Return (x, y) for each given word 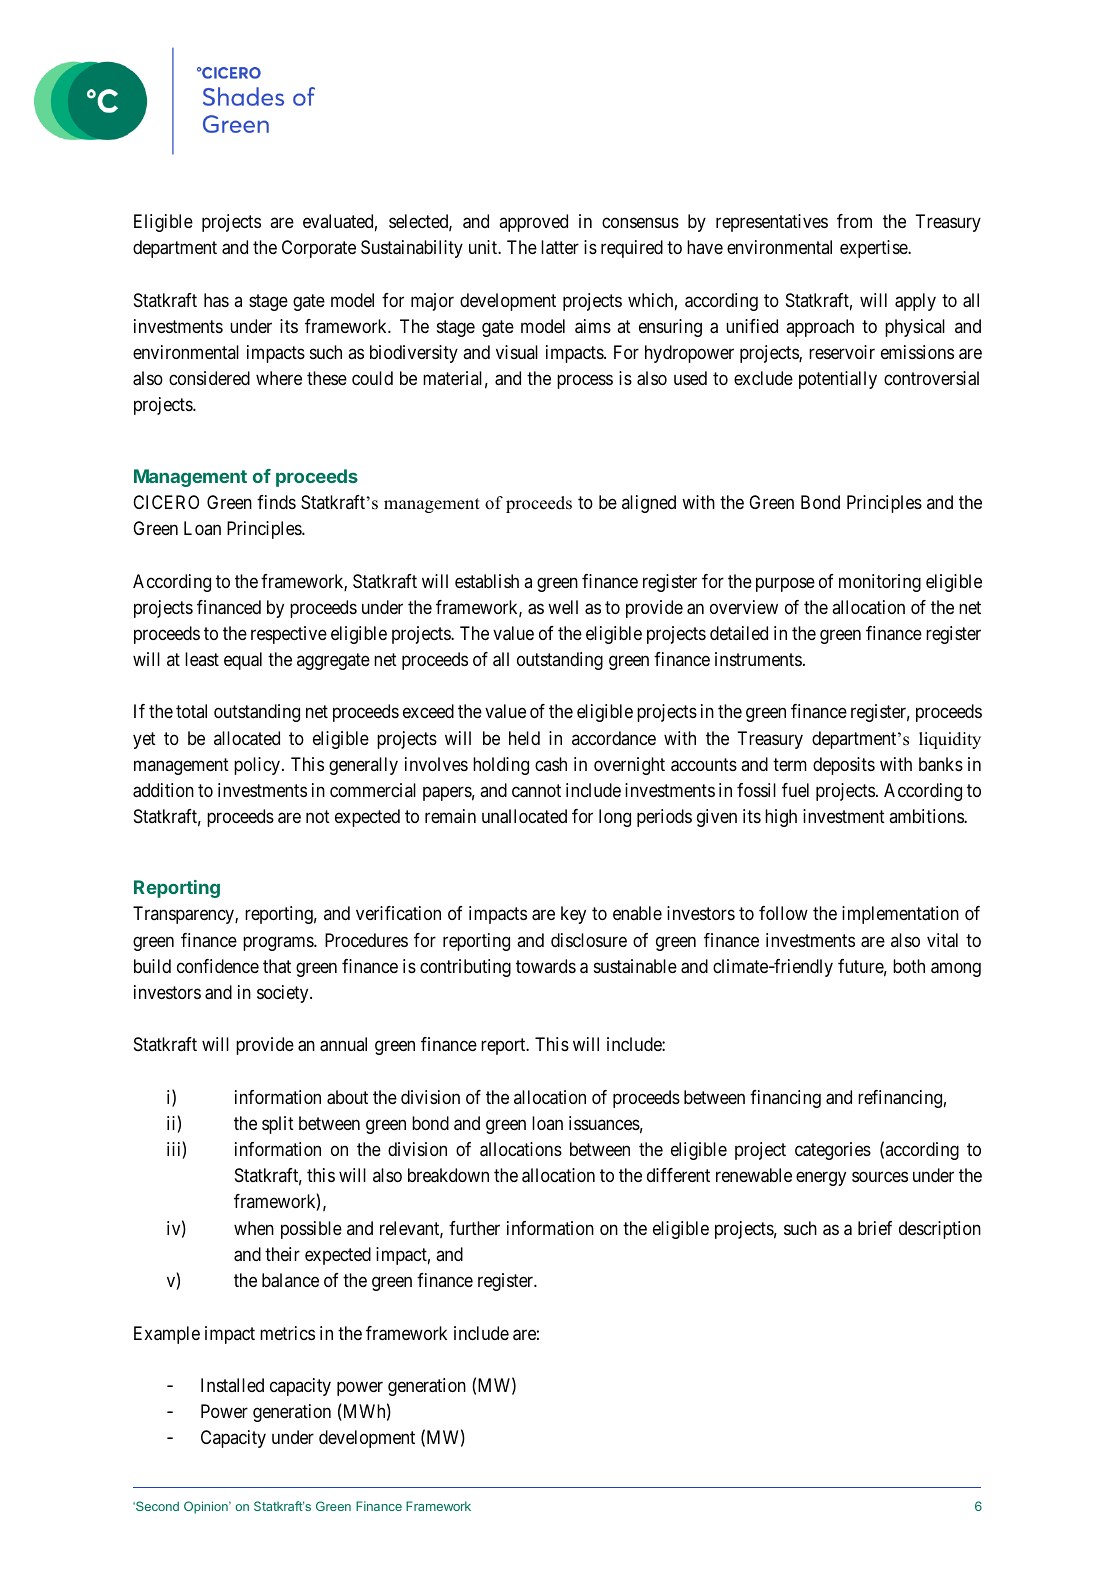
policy (257, 766)
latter (560, 247)
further (474, 1228)
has (216, 300)
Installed (232, 1385)
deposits (844, 766)
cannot (536, 791)
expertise (874, 249)
